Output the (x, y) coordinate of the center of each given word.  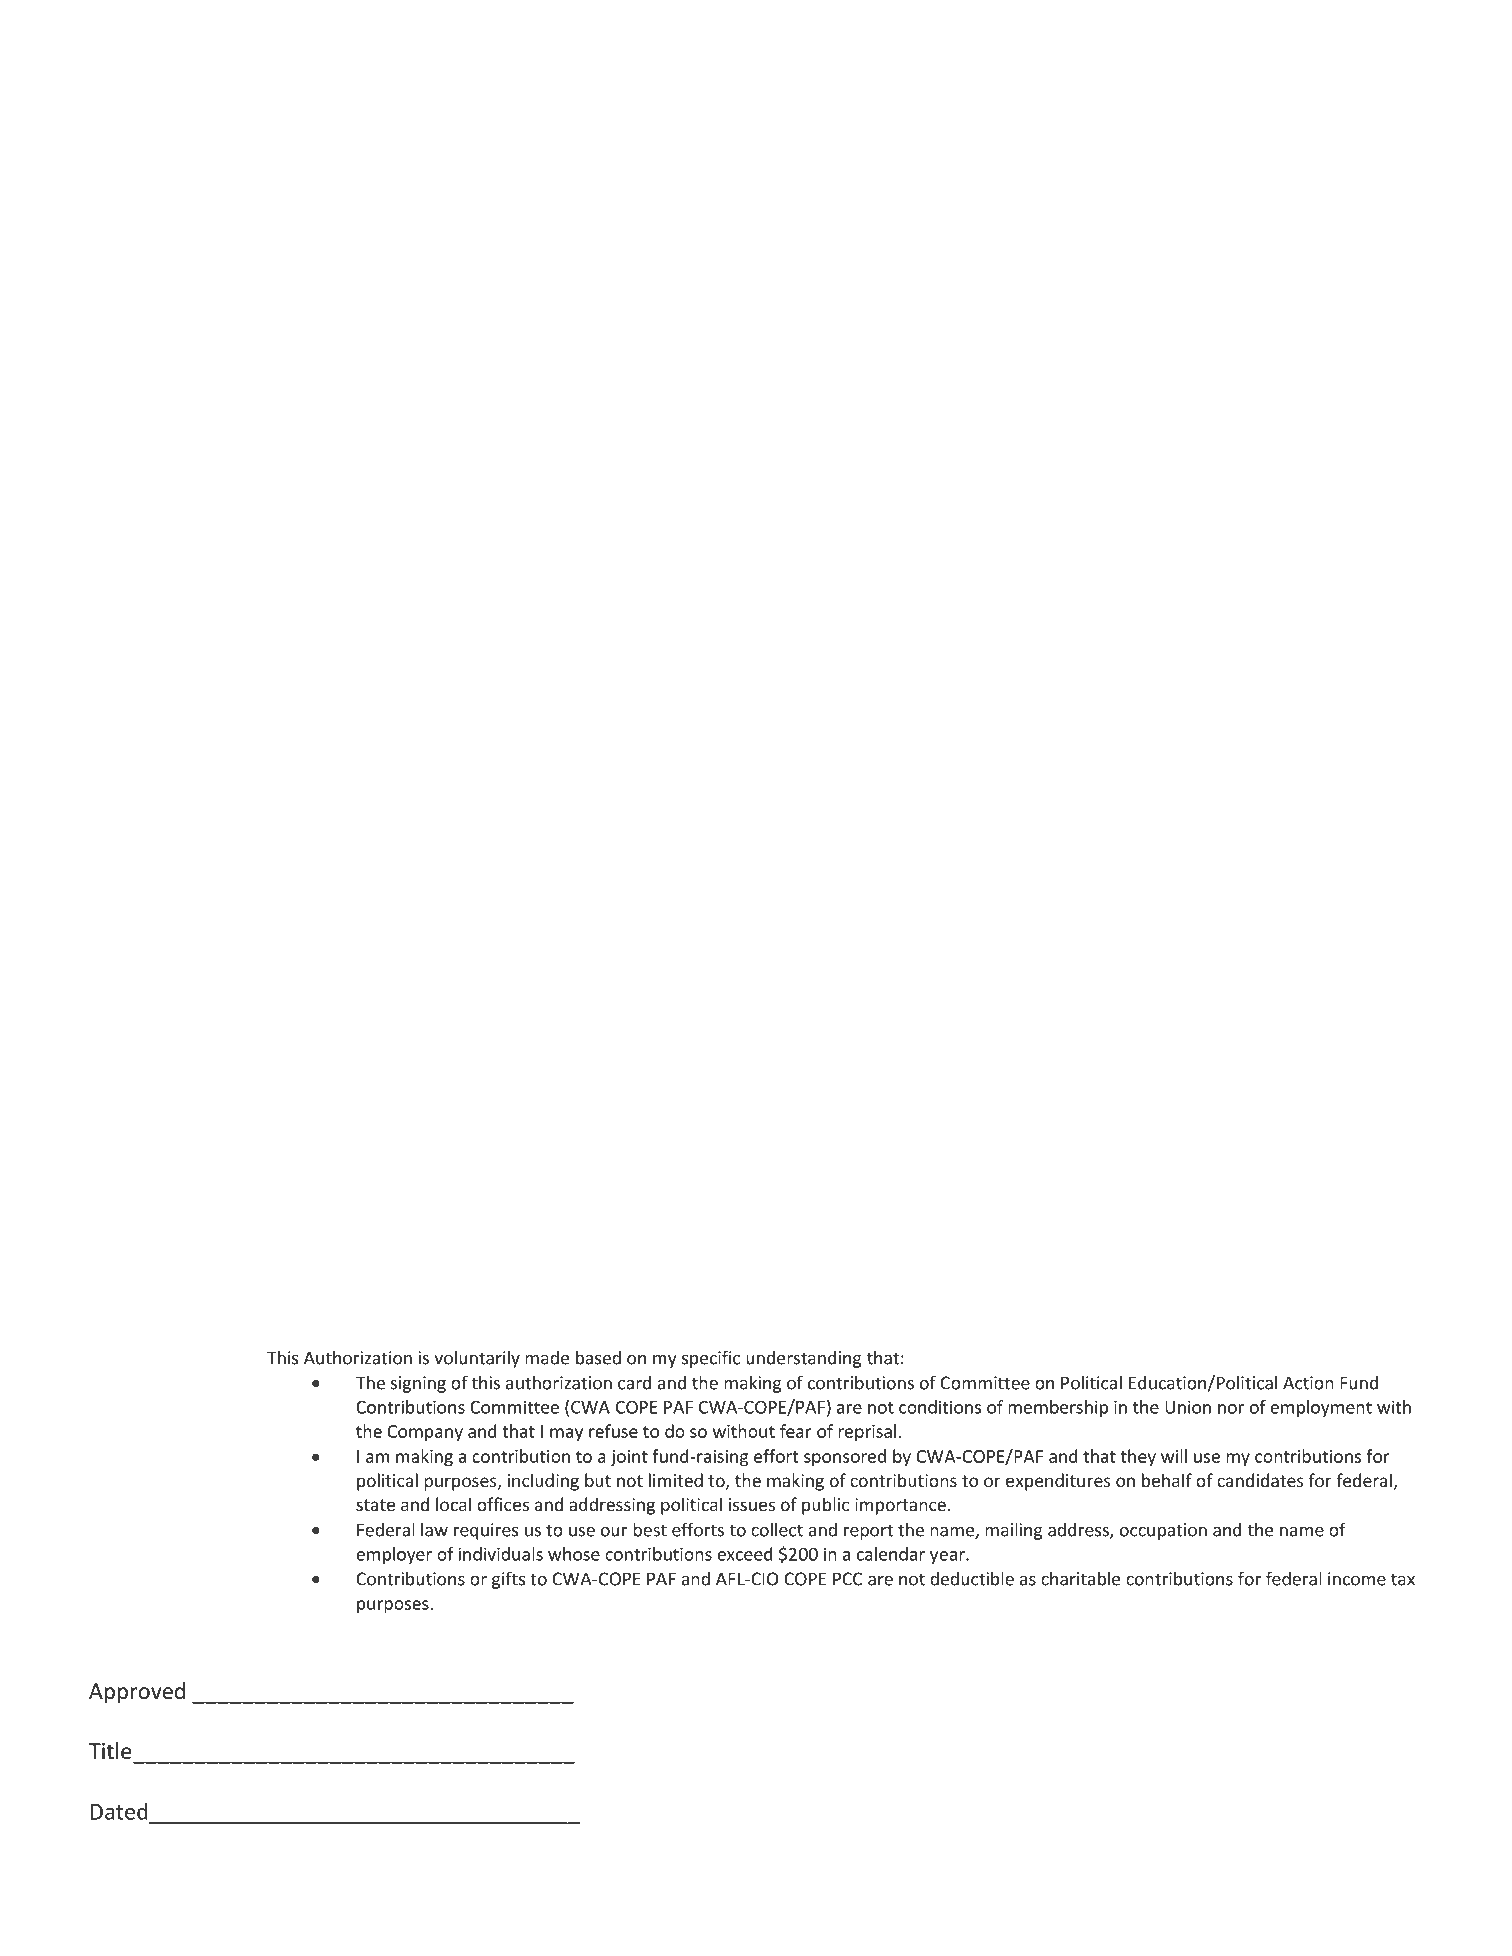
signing (418, 1384)
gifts (508, 1580)
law (434, 1529)
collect (777, 1529)
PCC (848, 1579)
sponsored (845, 1458)
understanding (804, 1359)
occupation (1163, 1531)
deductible (972, 1578)
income (1357, 1579)
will (1174, 1456)
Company (425, 1433)
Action (1308, 1383)
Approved (137, 1693)
